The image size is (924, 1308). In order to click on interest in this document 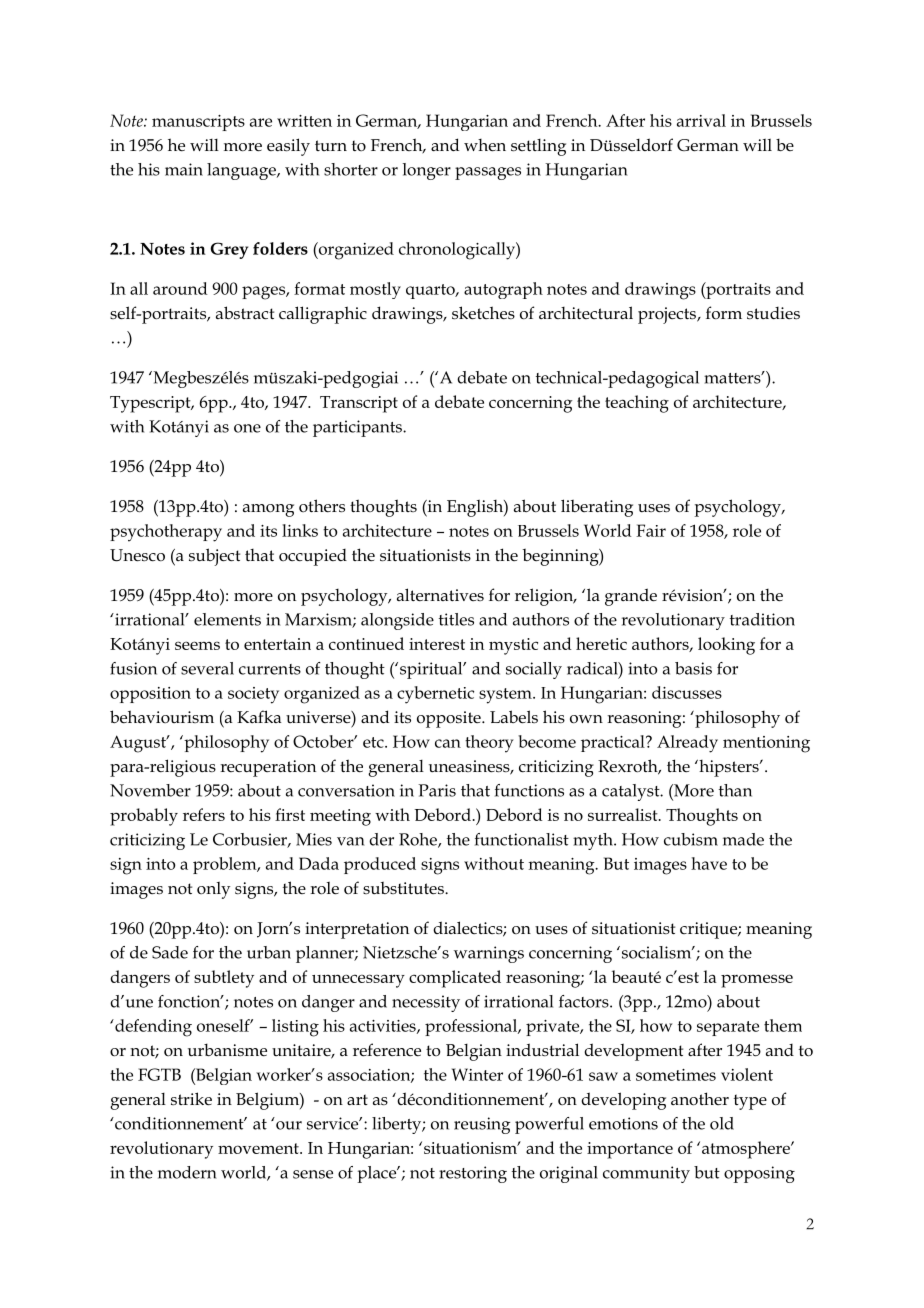, I will do `click(437, 644)`.
